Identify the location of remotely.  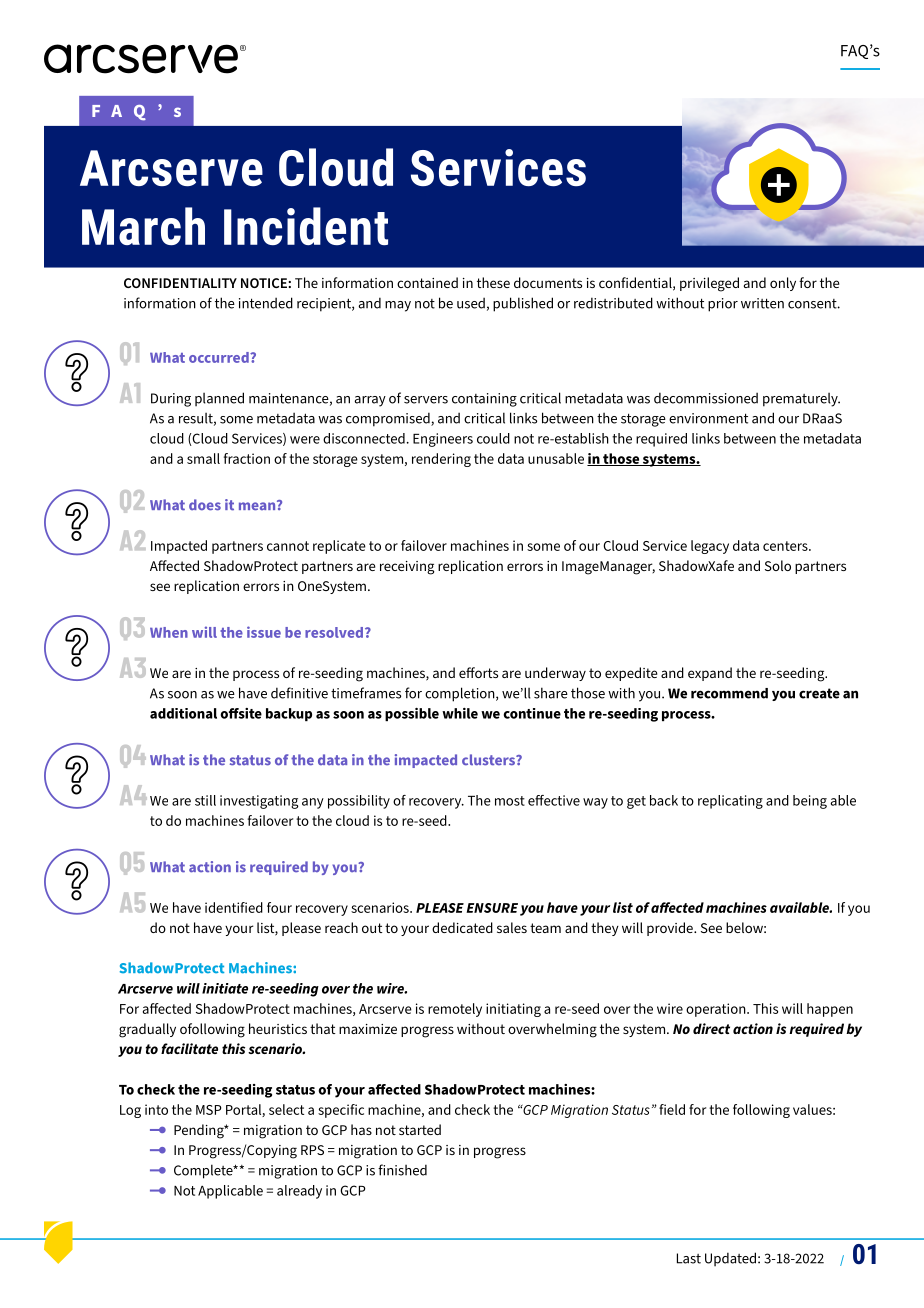
(455, 1010).
